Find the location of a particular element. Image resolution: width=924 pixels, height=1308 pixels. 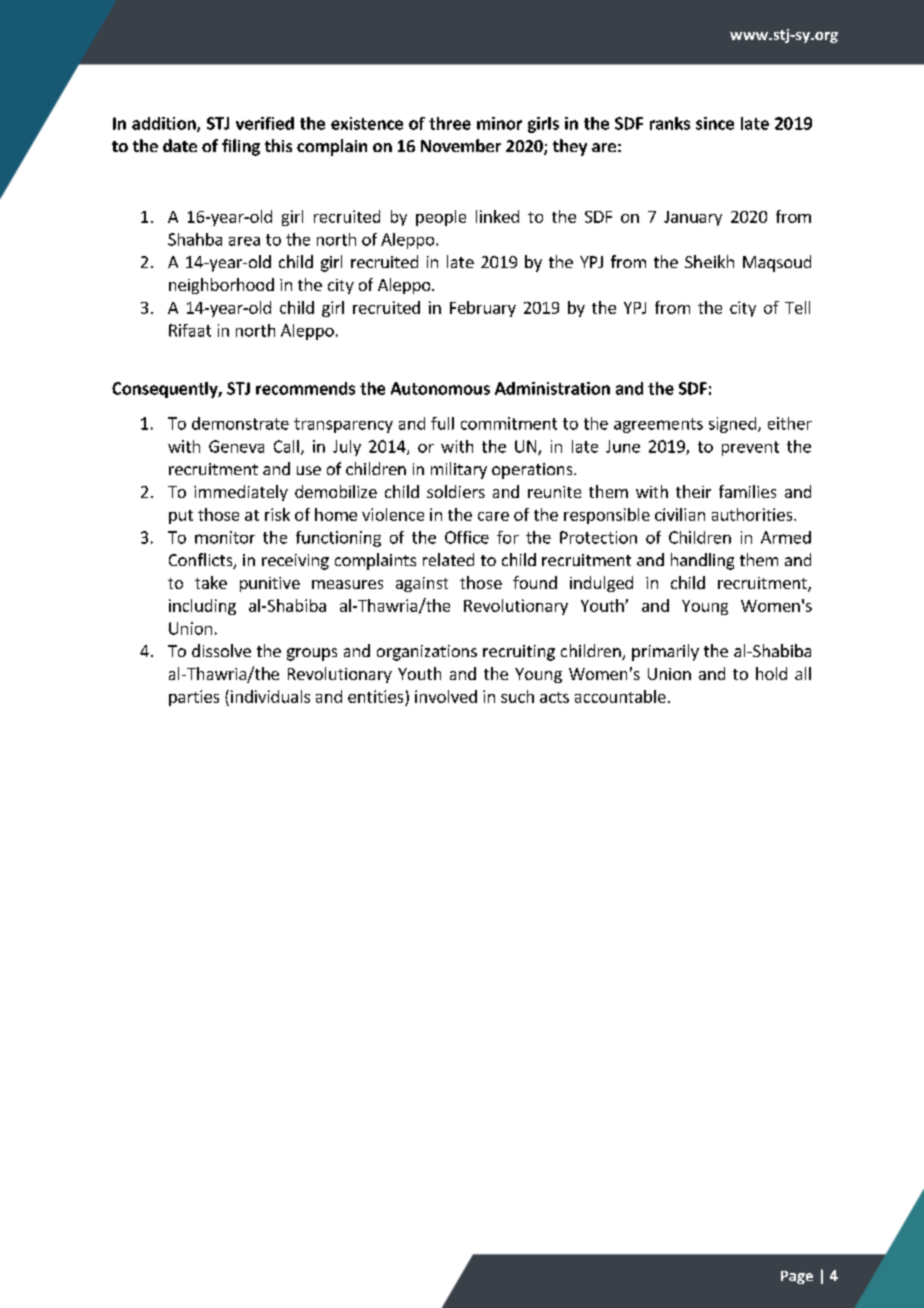

filing is located at coordinates (241, 147).
